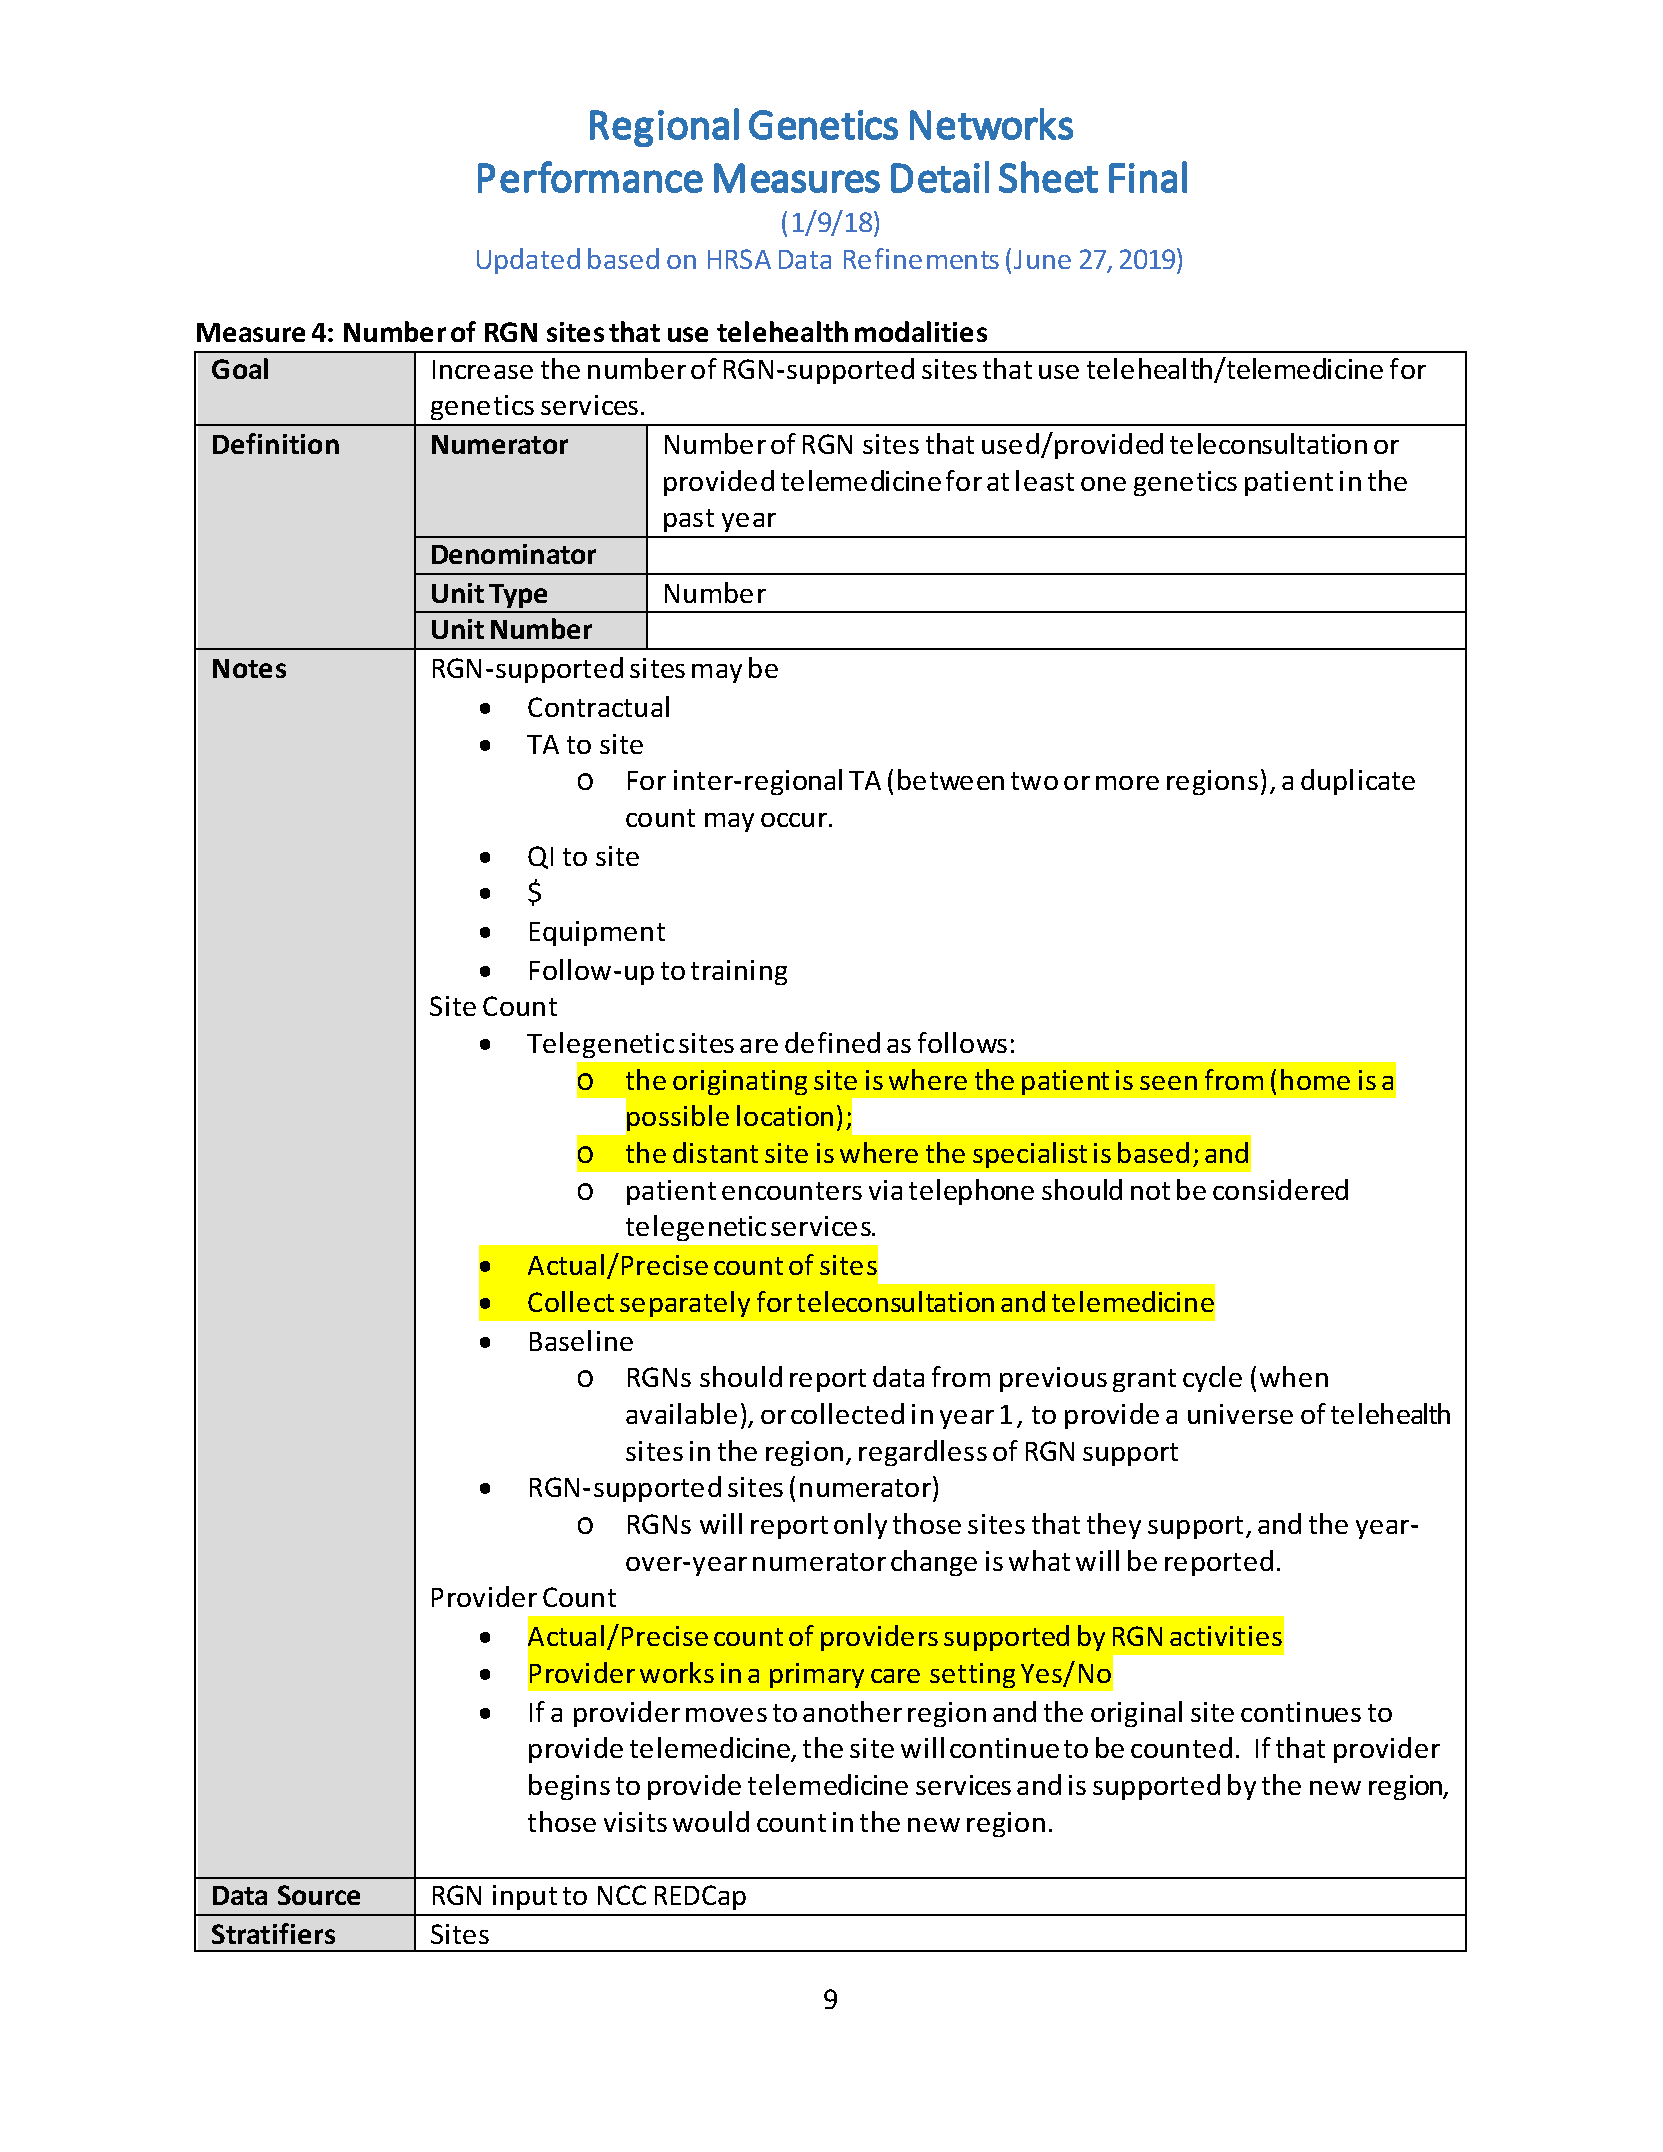 This page has width=1663, height=2152. Describe the element at coordinates (711, 1821) in the page. I see `would` at that location.
